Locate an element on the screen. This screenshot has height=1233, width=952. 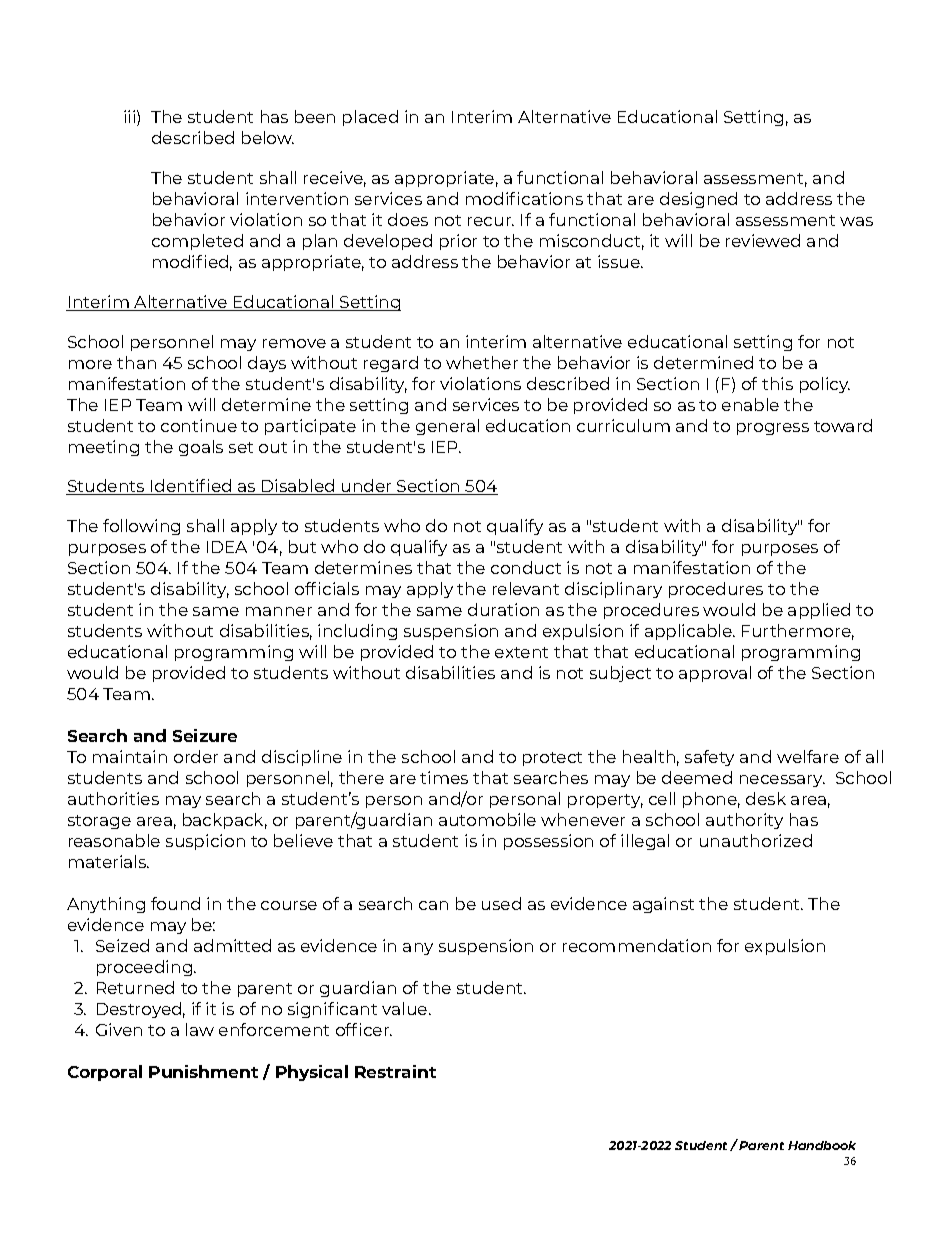
Handbook is located at coordinates (822, 1145).
